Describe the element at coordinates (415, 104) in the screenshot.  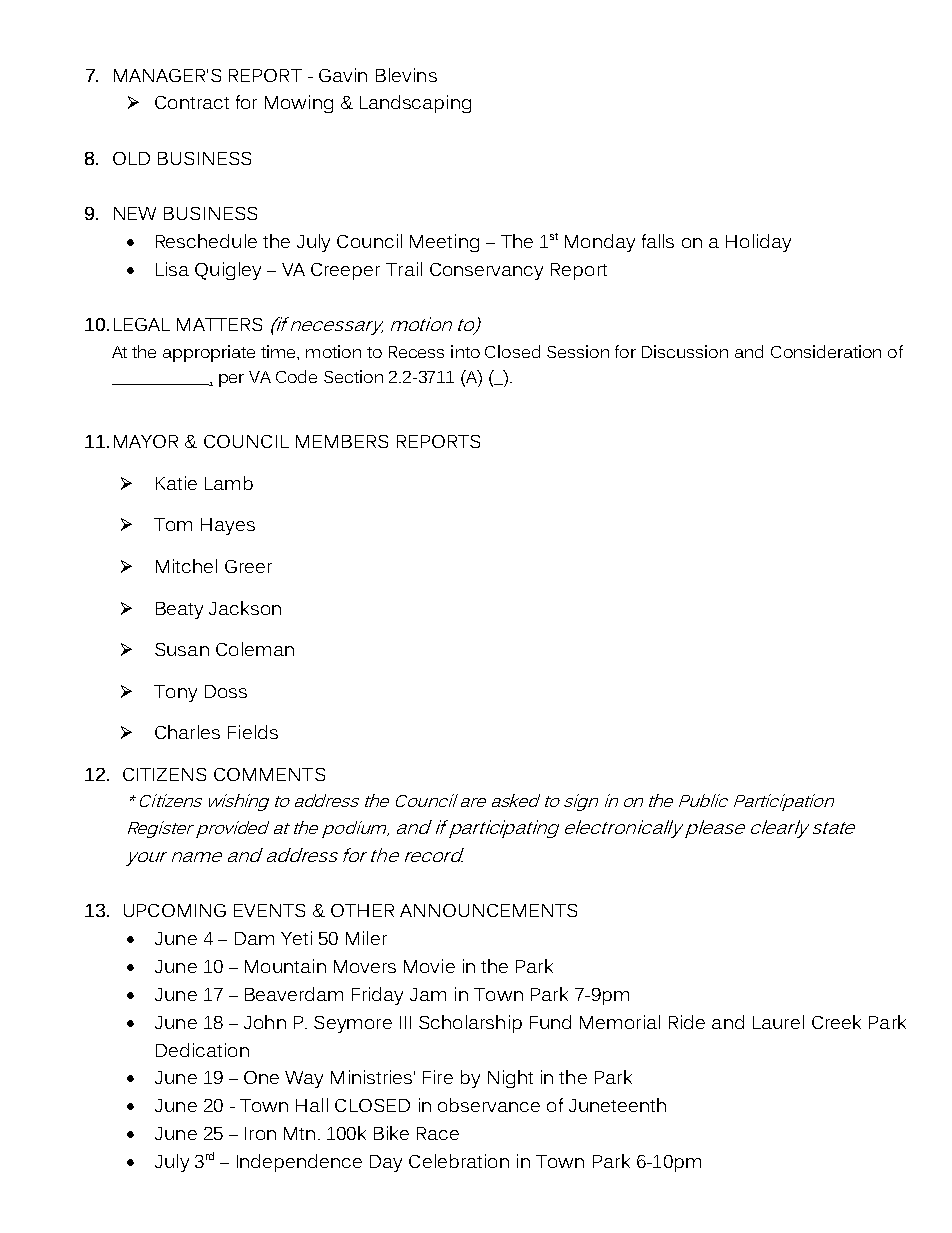
I see `Landscaping` at that location.
